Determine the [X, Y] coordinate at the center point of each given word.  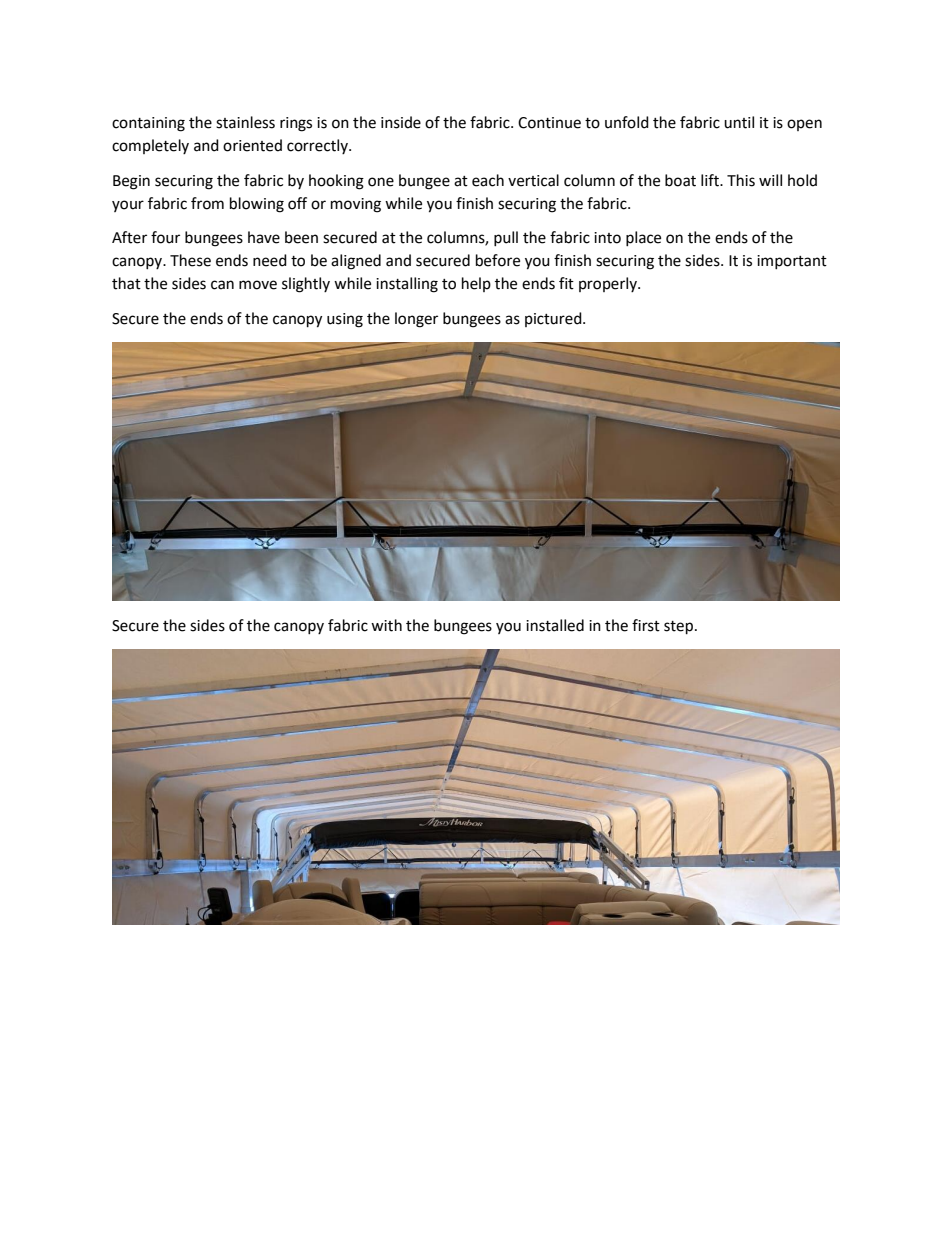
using [345, 320]
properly [609, 284]
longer [416, 320]
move [258, 285]
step [678, 628]
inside [401, 122]
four [165, 237]
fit [566, 283]
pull [506, 238]
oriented [252, 145]
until [739, 122]
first [646, 625]
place [643, 238]
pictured [554, 319]
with [386, 625]
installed [555, 625]
